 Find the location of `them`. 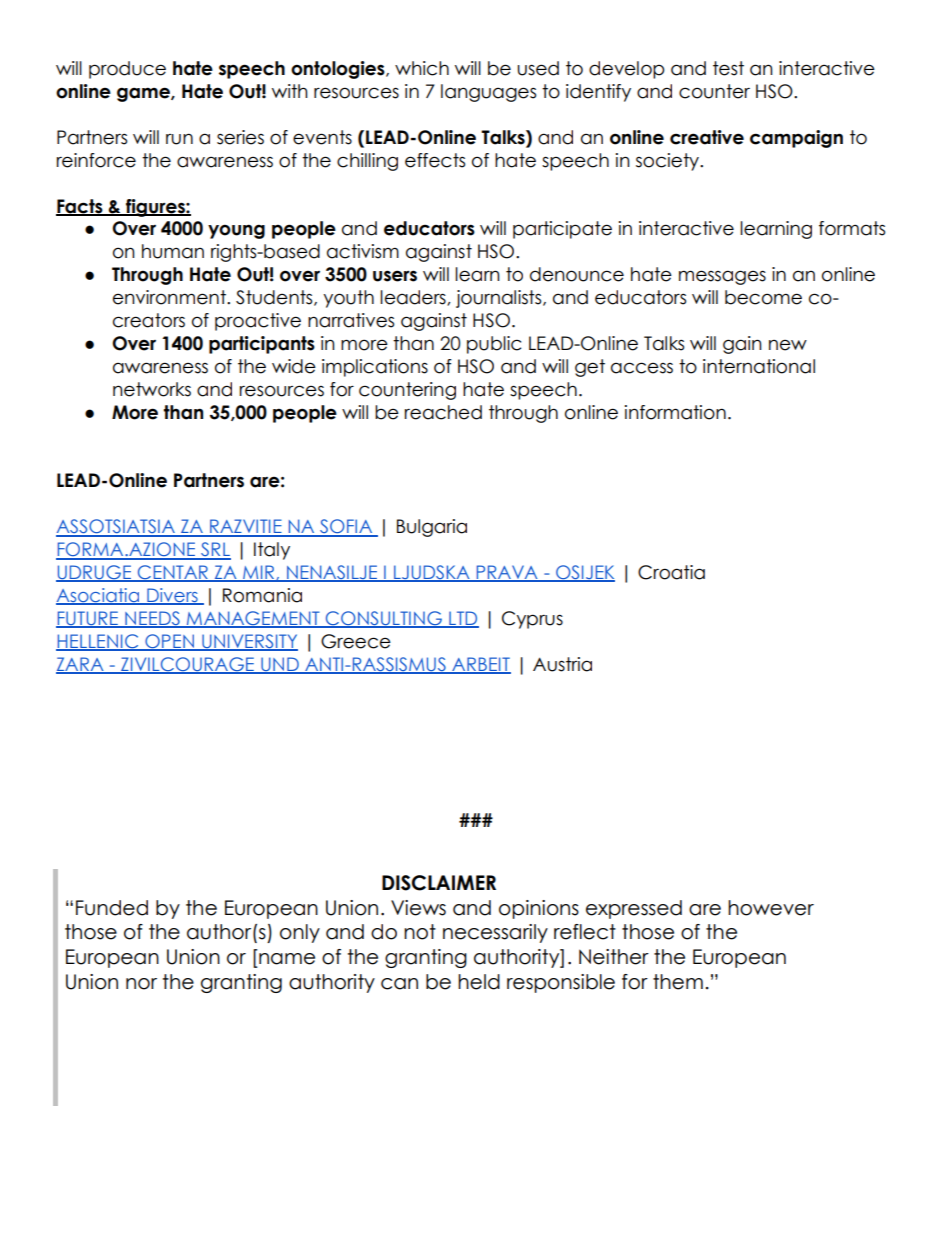

them is located at coordinates (678, 982).
